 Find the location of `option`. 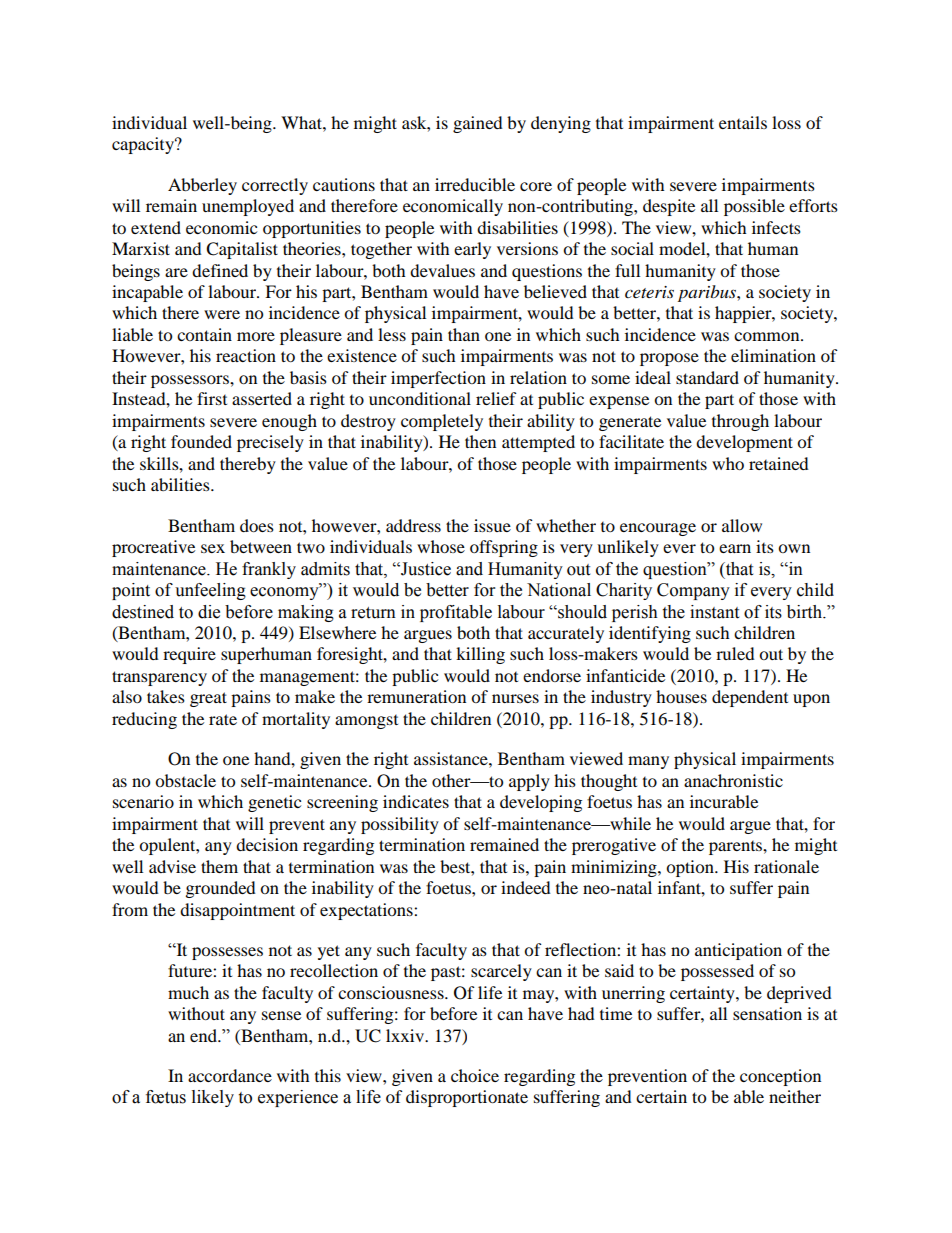

option is located at coordinates (691, 868).
